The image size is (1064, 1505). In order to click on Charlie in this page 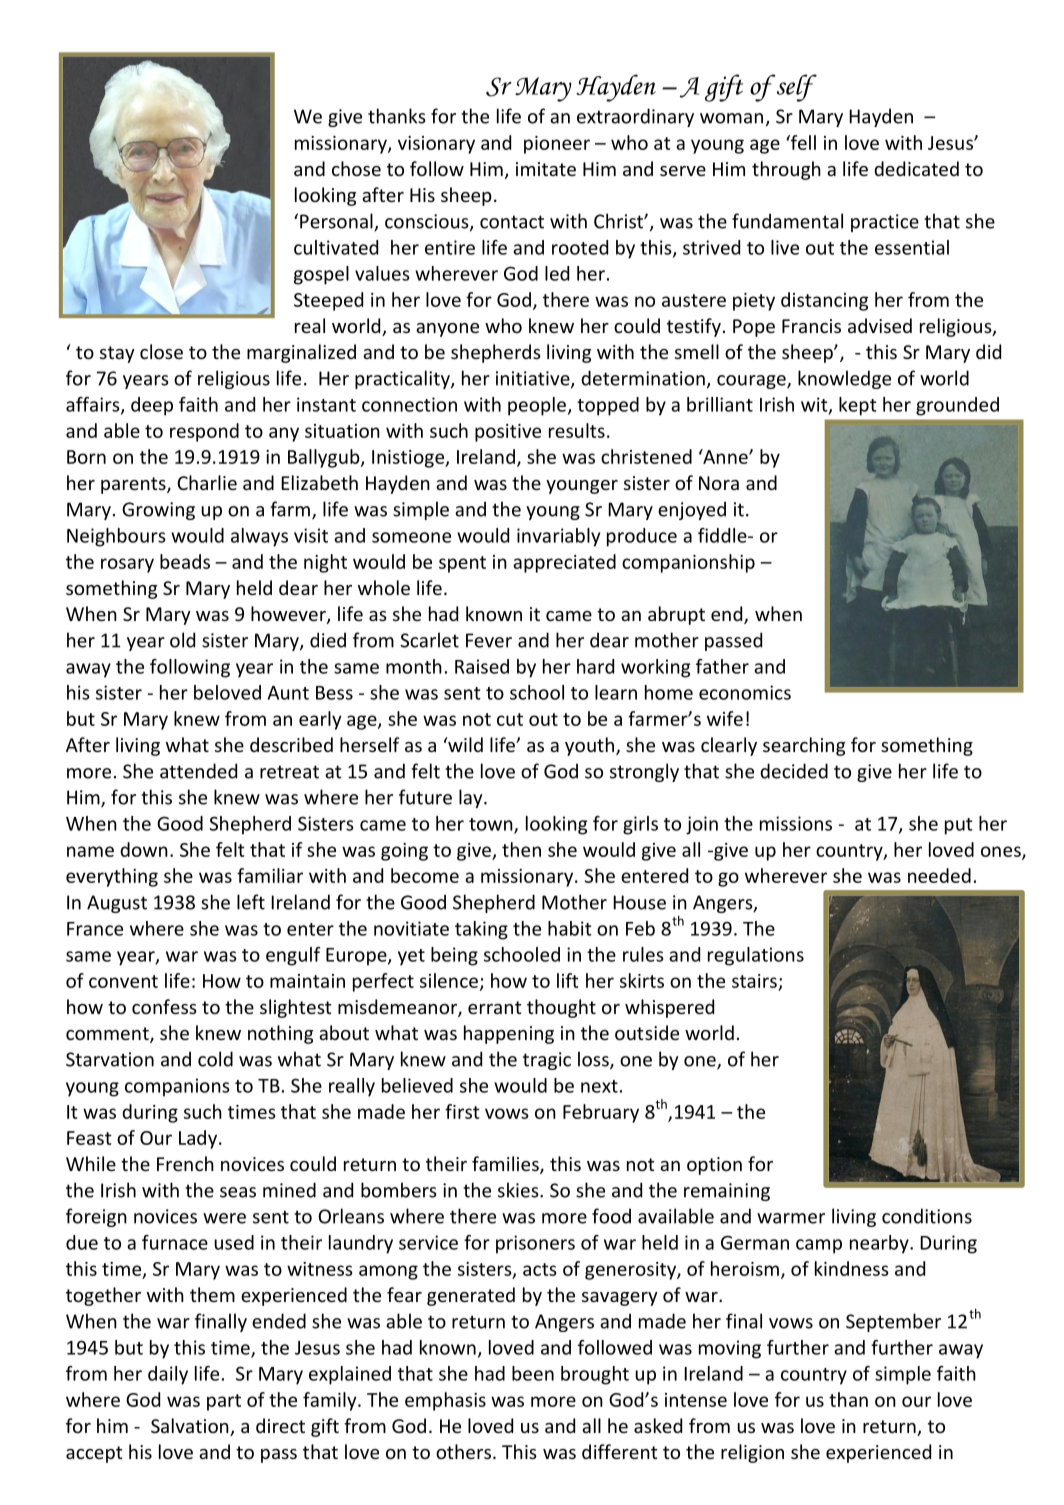, I will do `click(207, 482)`.
